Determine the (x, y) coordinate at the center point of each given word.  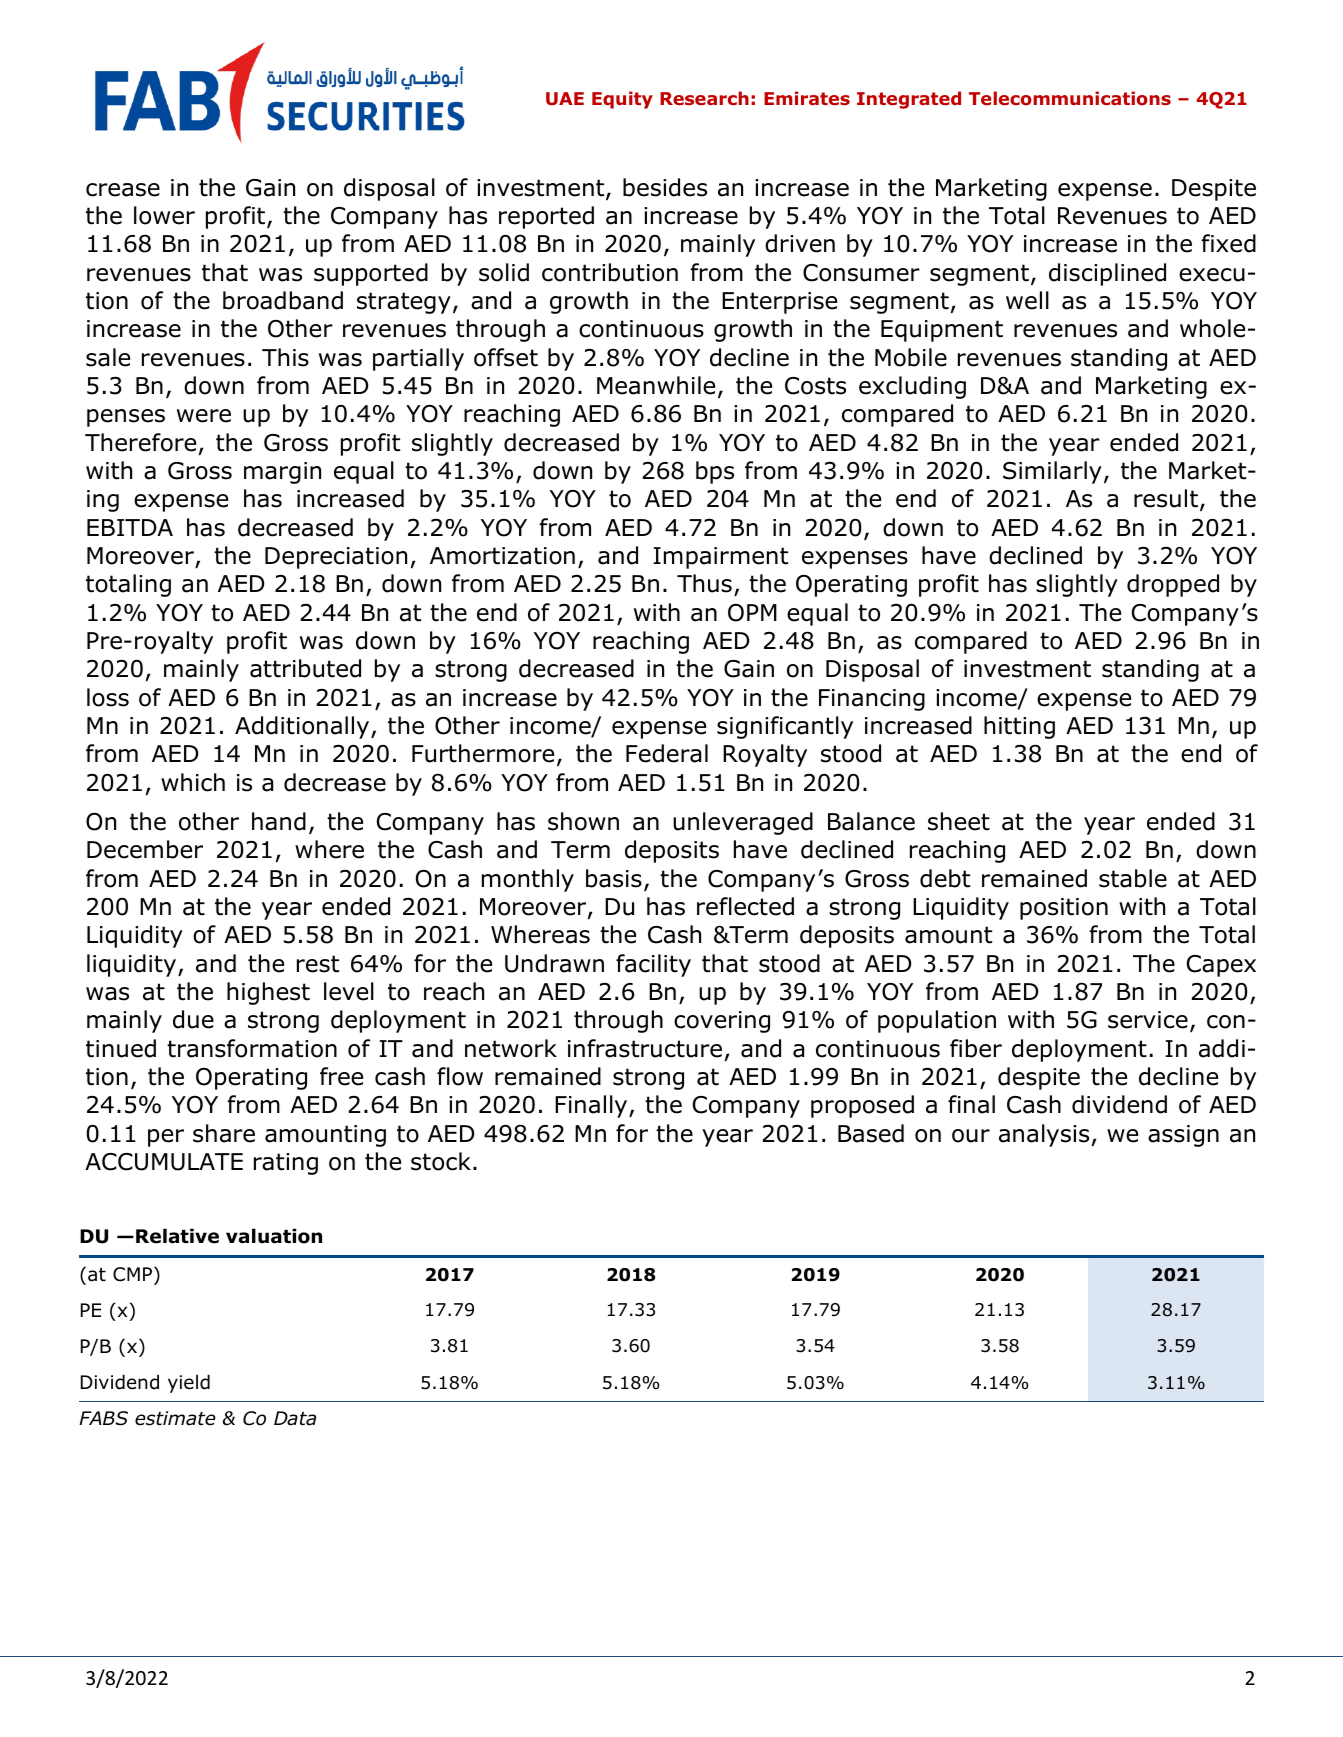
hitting (1019, 727)
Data (295, 1418)
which (193, 782)
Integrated (909, 100)
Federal (667, 753)
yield (189, 1383)
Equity (622, 100)
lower (164, 215)
